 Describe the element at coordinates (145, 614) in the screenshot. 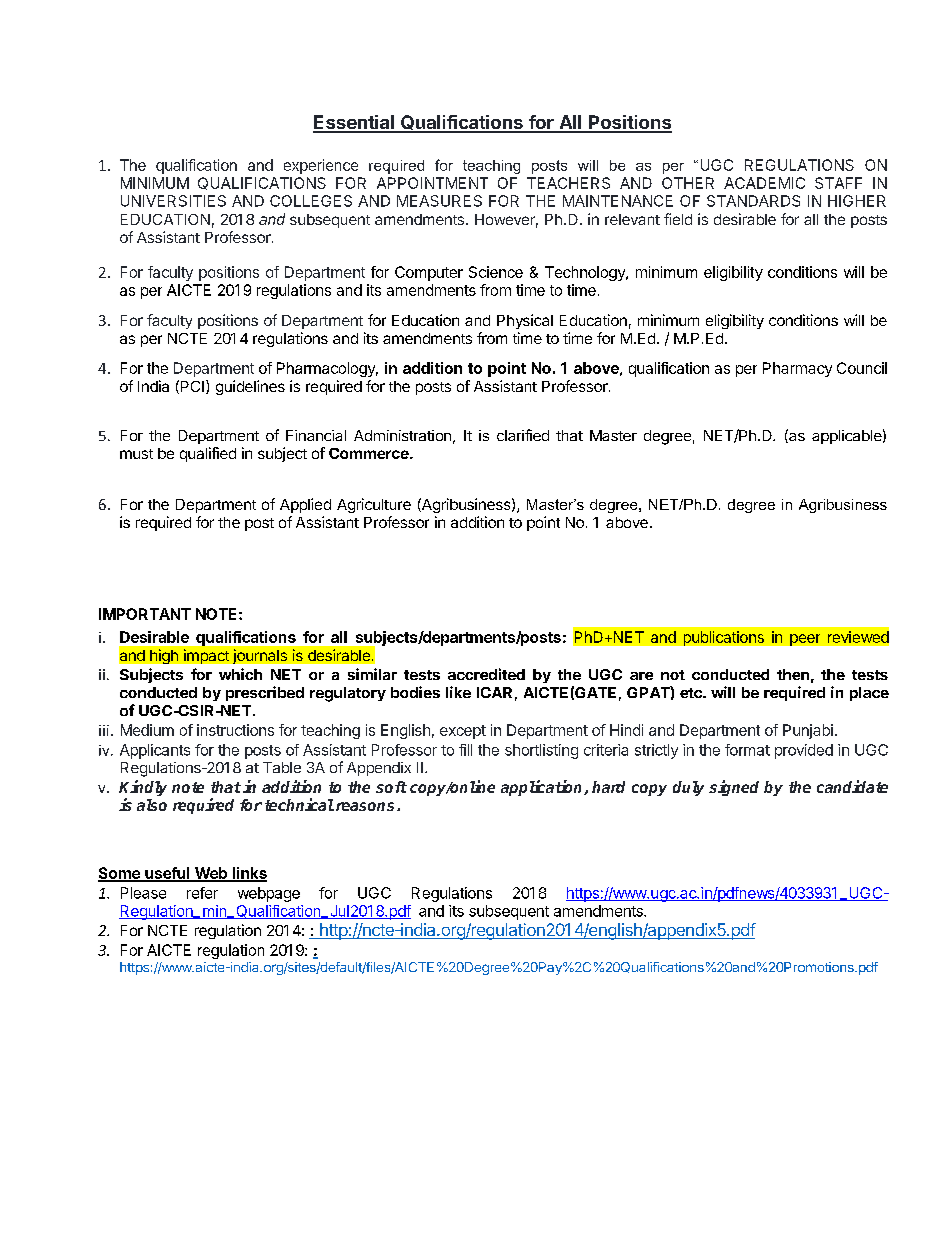

I see `IMPORTANT` at that location.
